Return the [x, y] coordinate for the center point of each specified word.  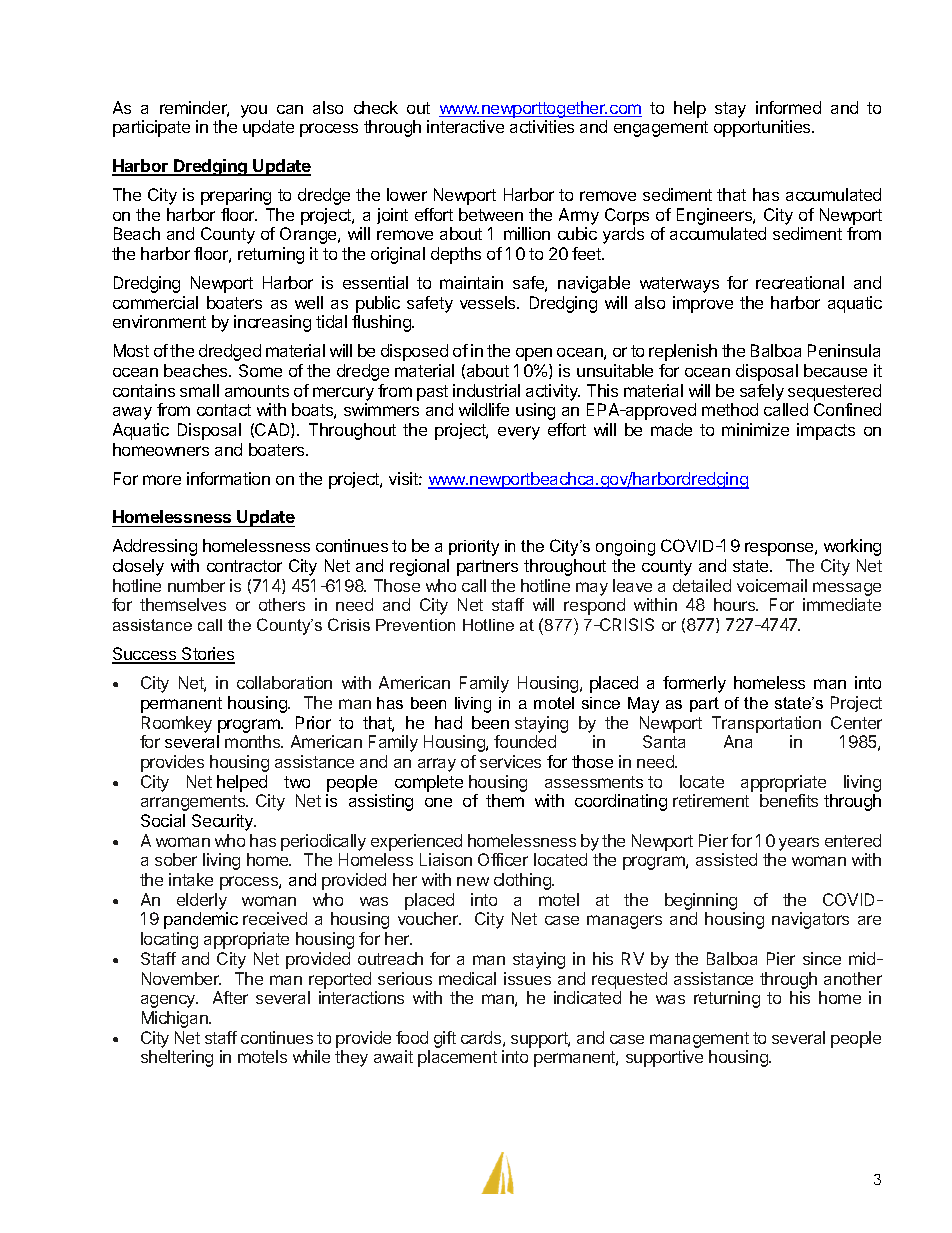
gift [445, 1039]
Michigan [176, 1019]
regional [419, 567]
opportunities [763, 128]
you [254, 111]
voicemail [772, 585]
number [196, 585]
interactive [465, 126]
